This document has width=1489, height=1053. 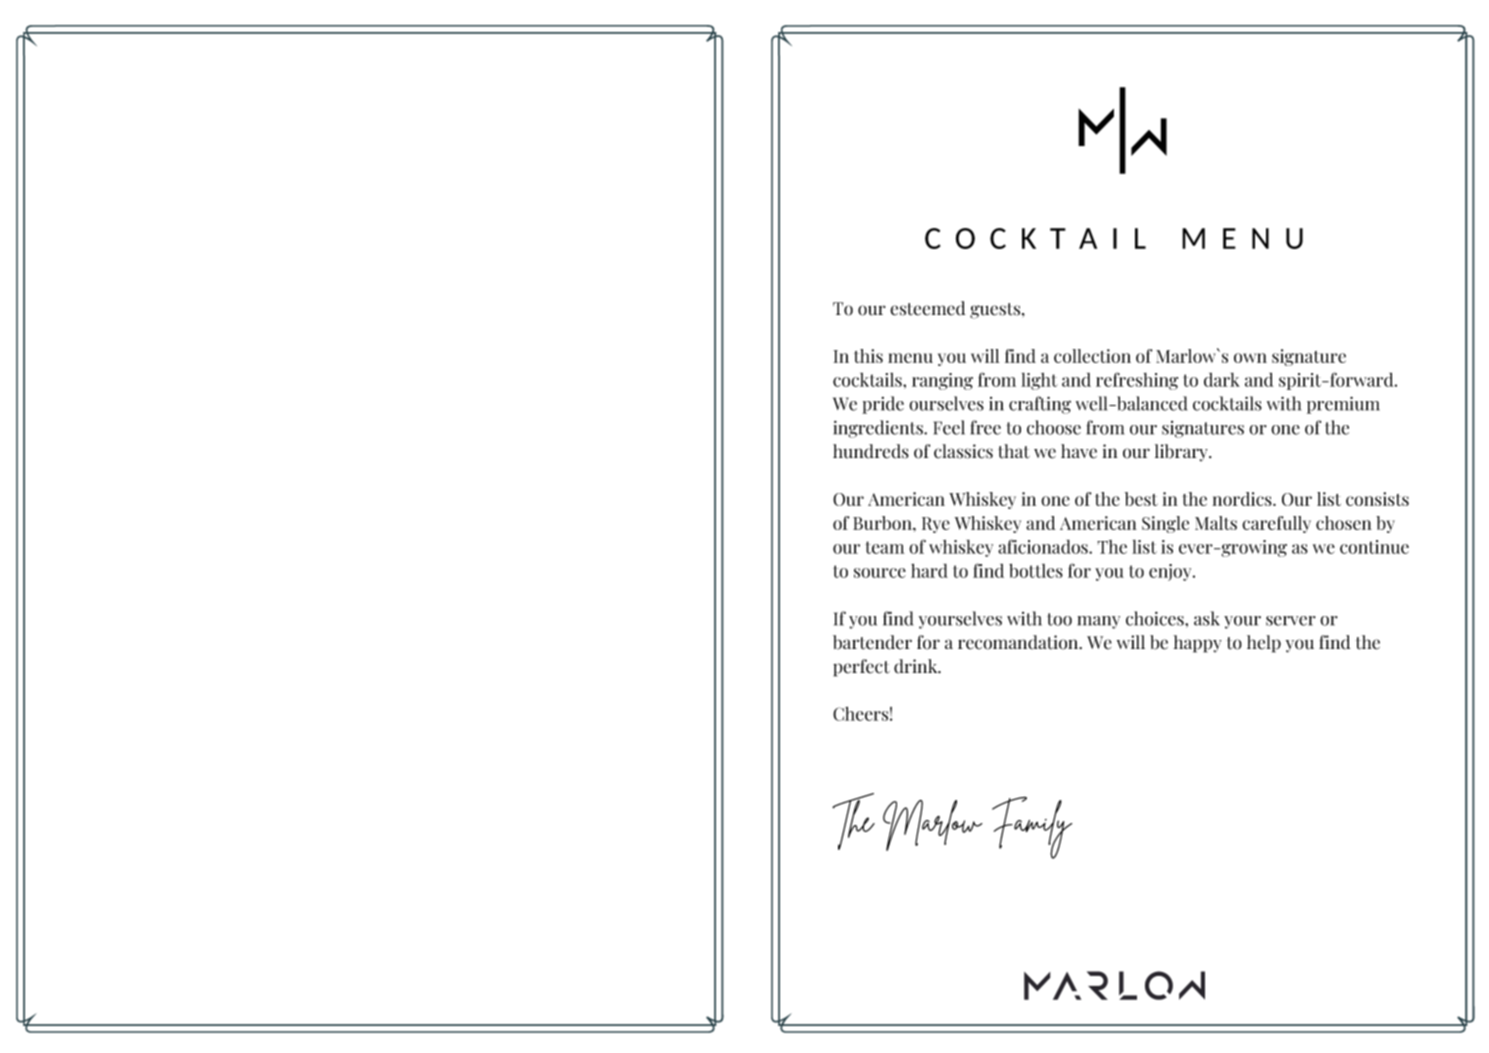 What do you see at coordinates (1198, 644) in the document?
I see `happy` at bounding box center [1198, 644].
